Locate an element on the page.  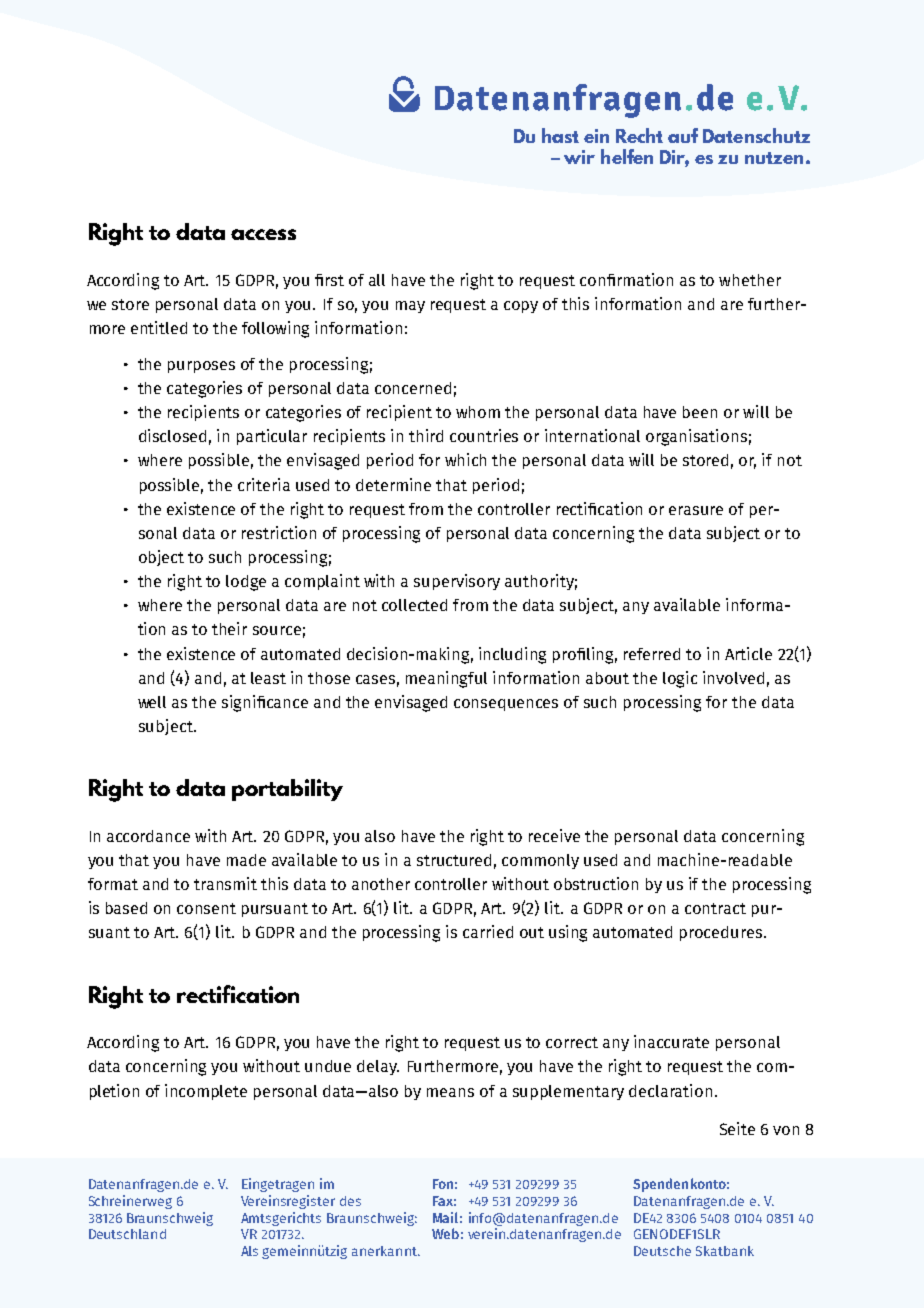
Deutschland is located at coordinates (127, 1234).
